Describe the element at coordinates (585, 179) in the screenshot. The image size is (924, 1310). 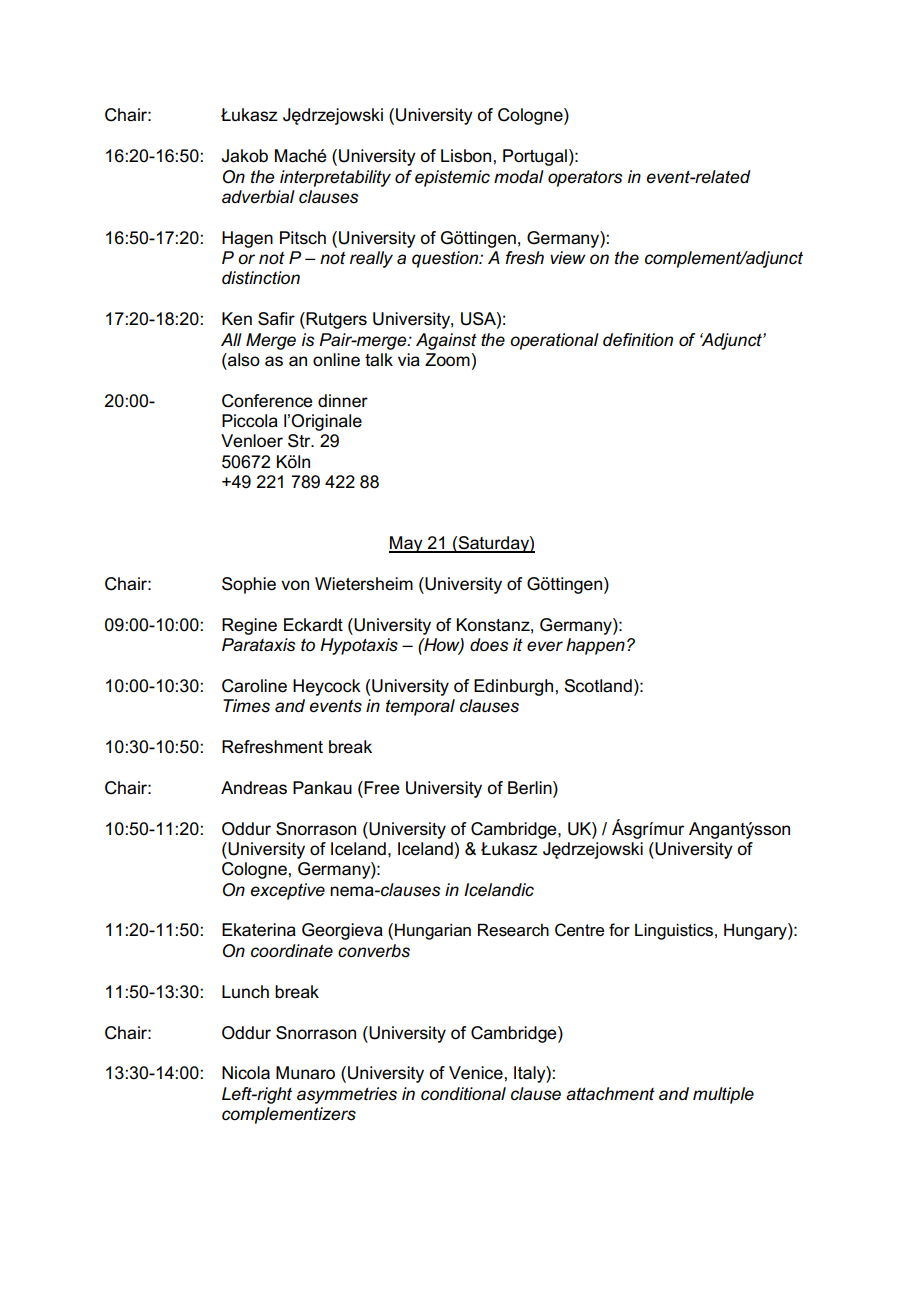
I see `operators` at that location.
